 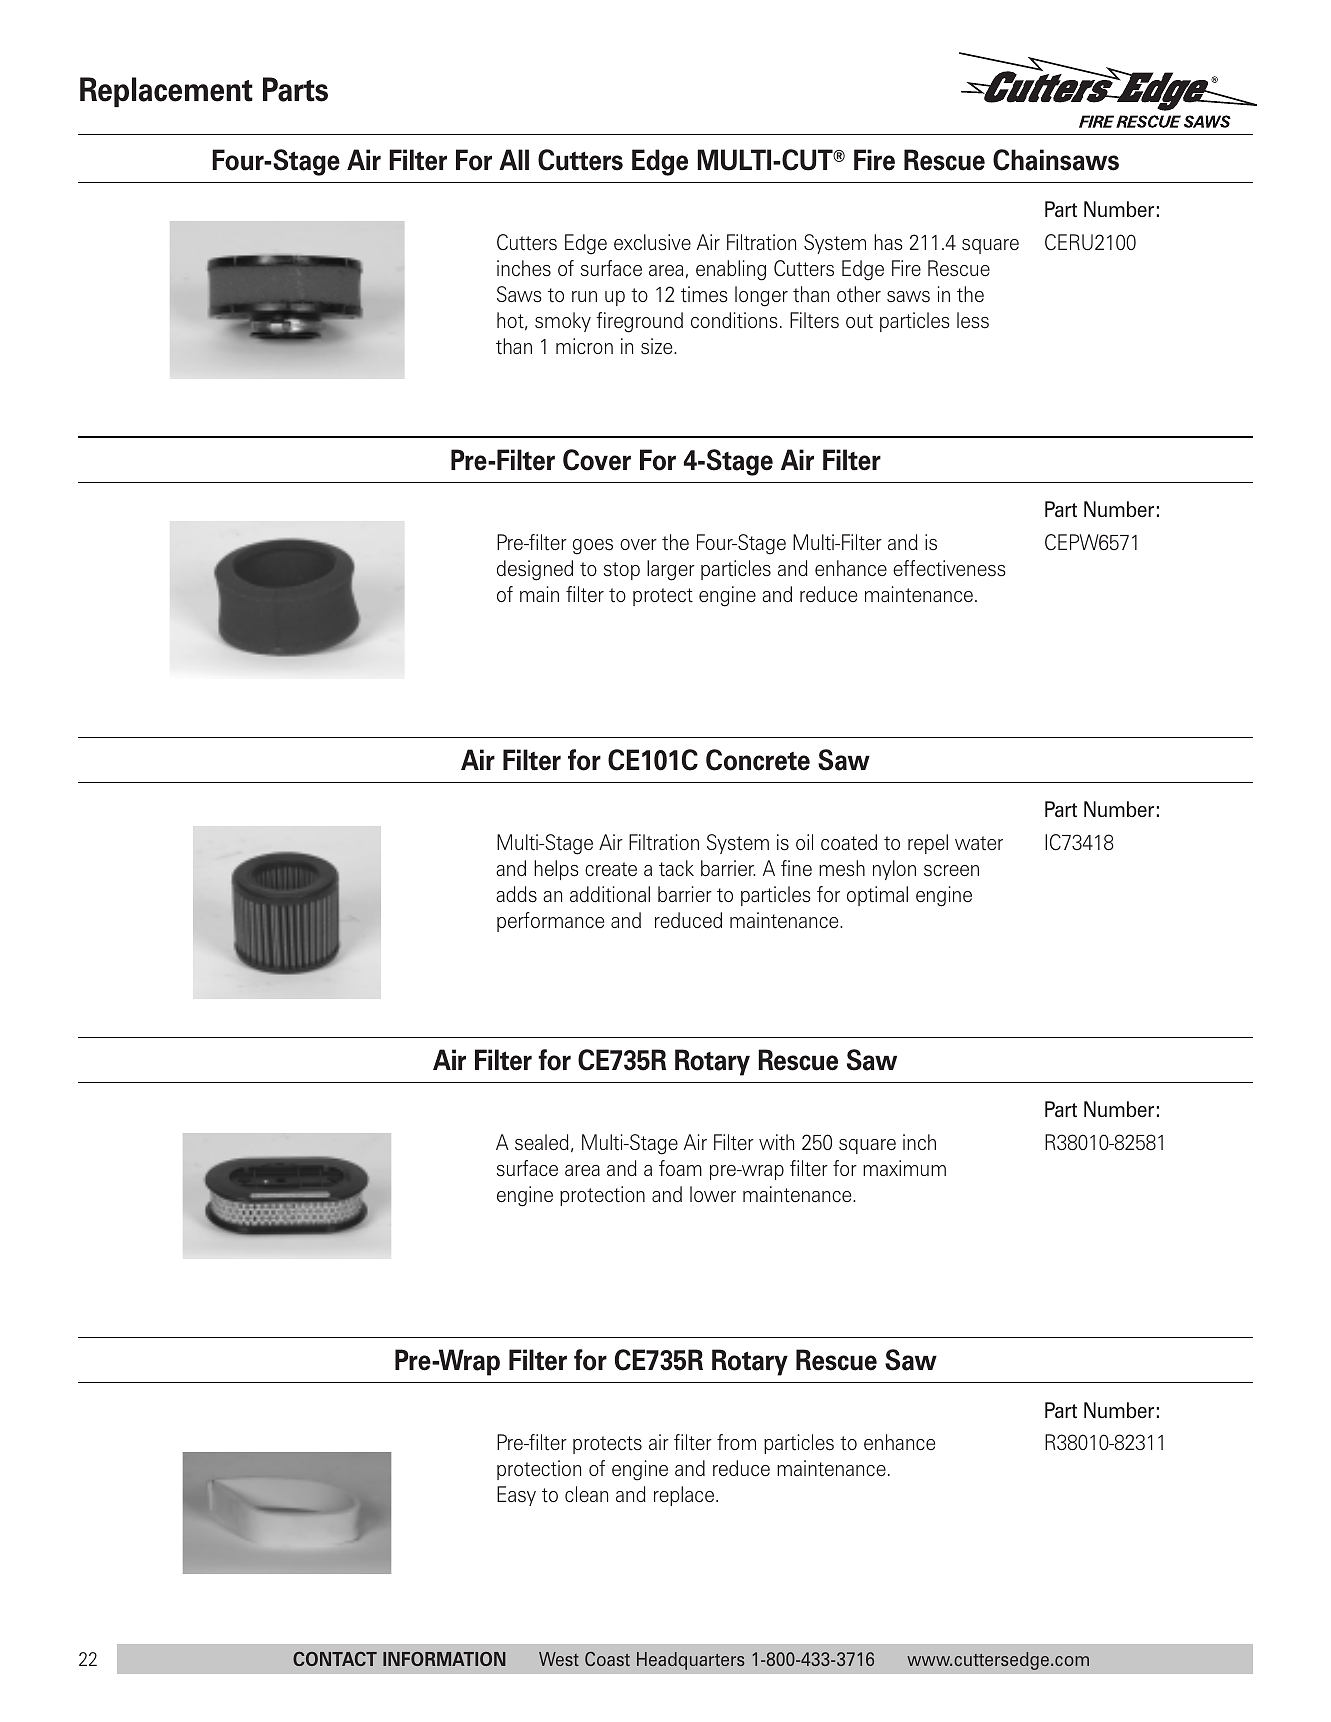 I want to click on INFORMATION, so click(x=444, y=1659).
